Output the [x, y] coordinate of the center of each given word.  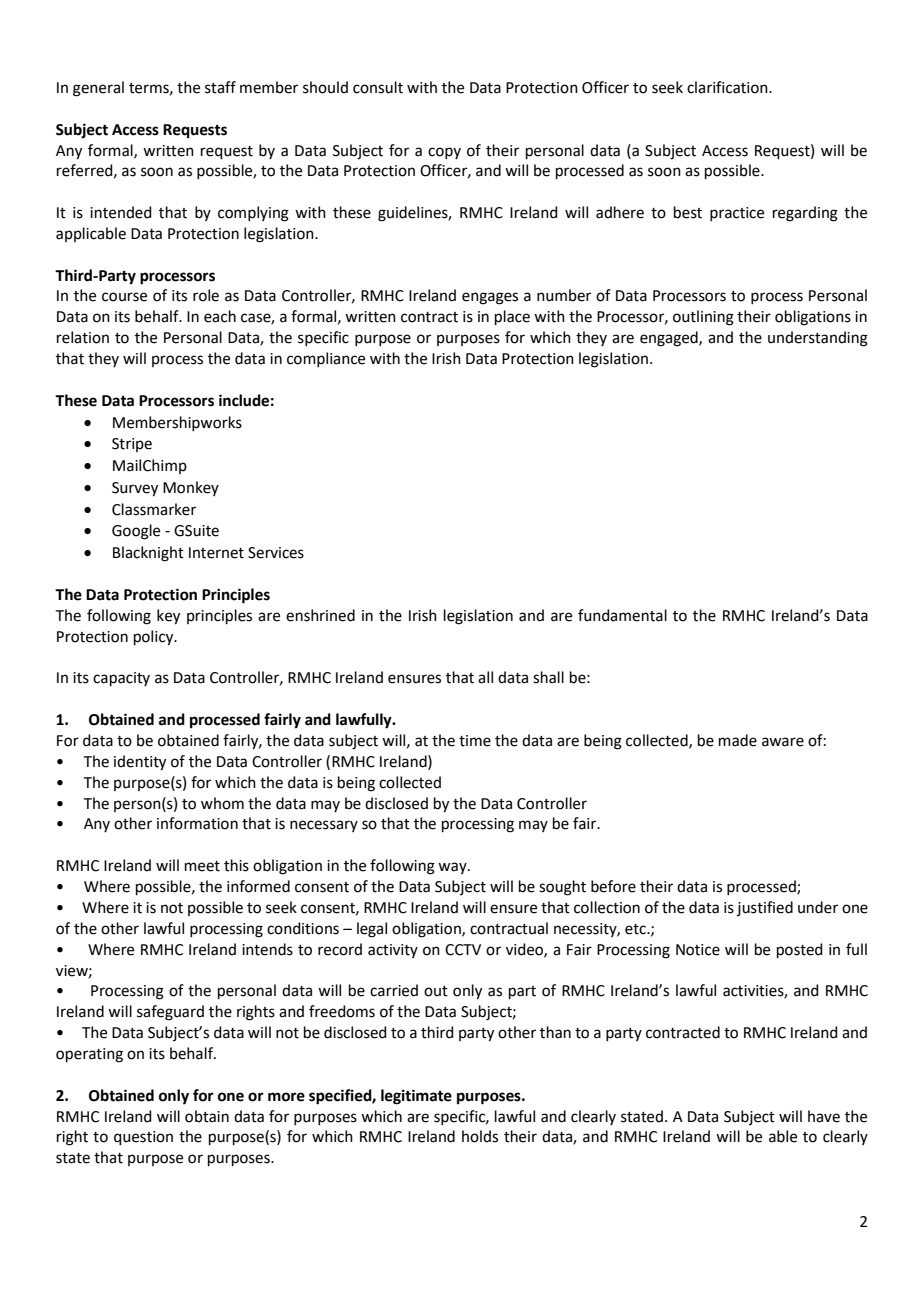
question [143, 1138]
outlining [703, 318]
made [738, 740]
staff [220, 87]
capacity [121, 679]
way [453, 868]
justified [765, 908]
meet [202, 866]
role [206, 295]
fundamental [622, 615]
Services [276, 553]
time [475, 741]
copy [444, 153]
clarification [728, 87]
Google [136, 532]
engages [490, 298]
